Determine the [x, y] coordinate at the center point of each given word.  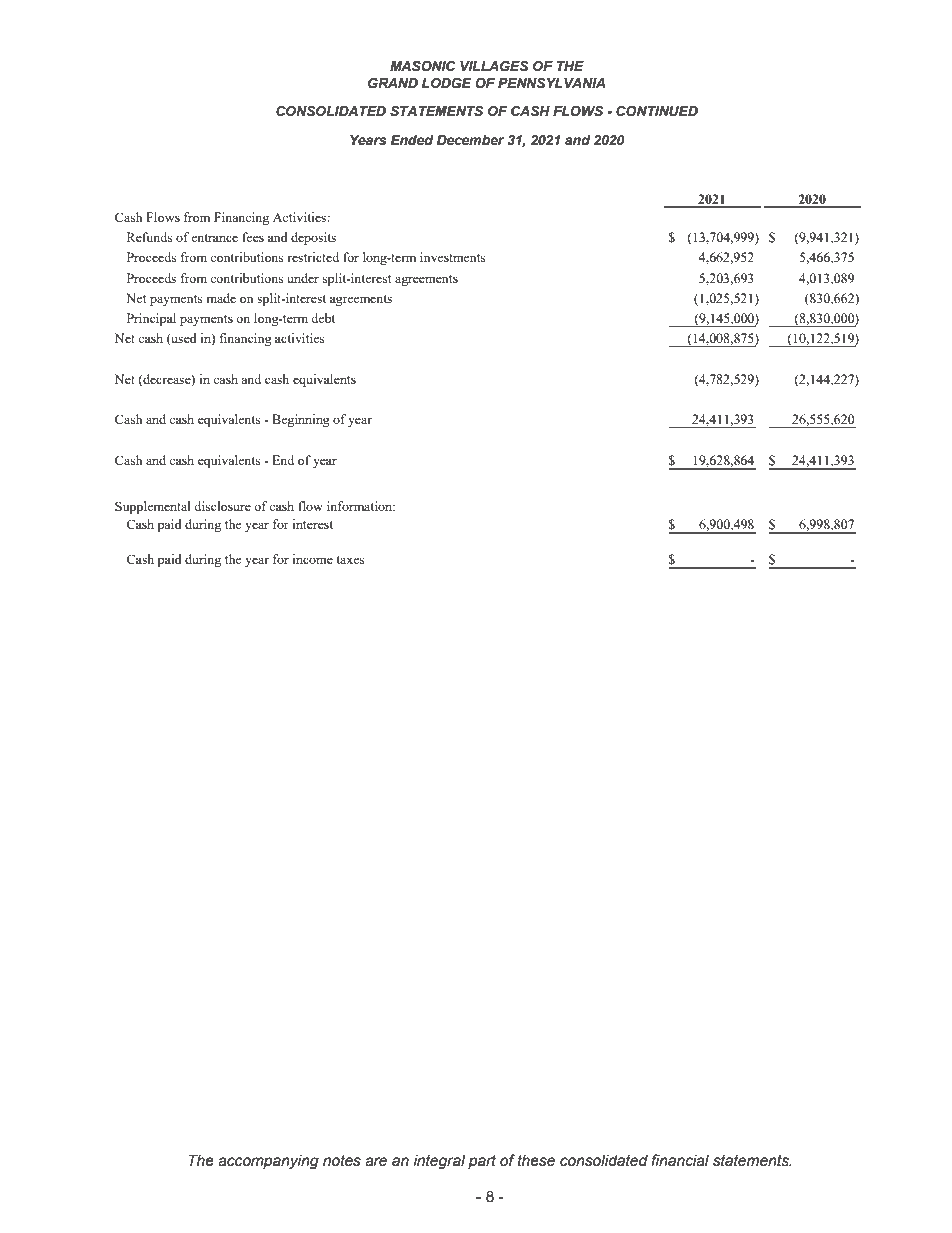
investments [453, 257]
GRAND [393, 83]
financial [680, 1160]
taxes [351, 560]
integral [439, 1161]
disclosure [222, 506]
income [312, 559]
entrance [214, 238]
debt [323, 318]
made [221, 298]
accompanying [268, 1161]
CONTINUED [657, 111]
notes [342, 1161]
